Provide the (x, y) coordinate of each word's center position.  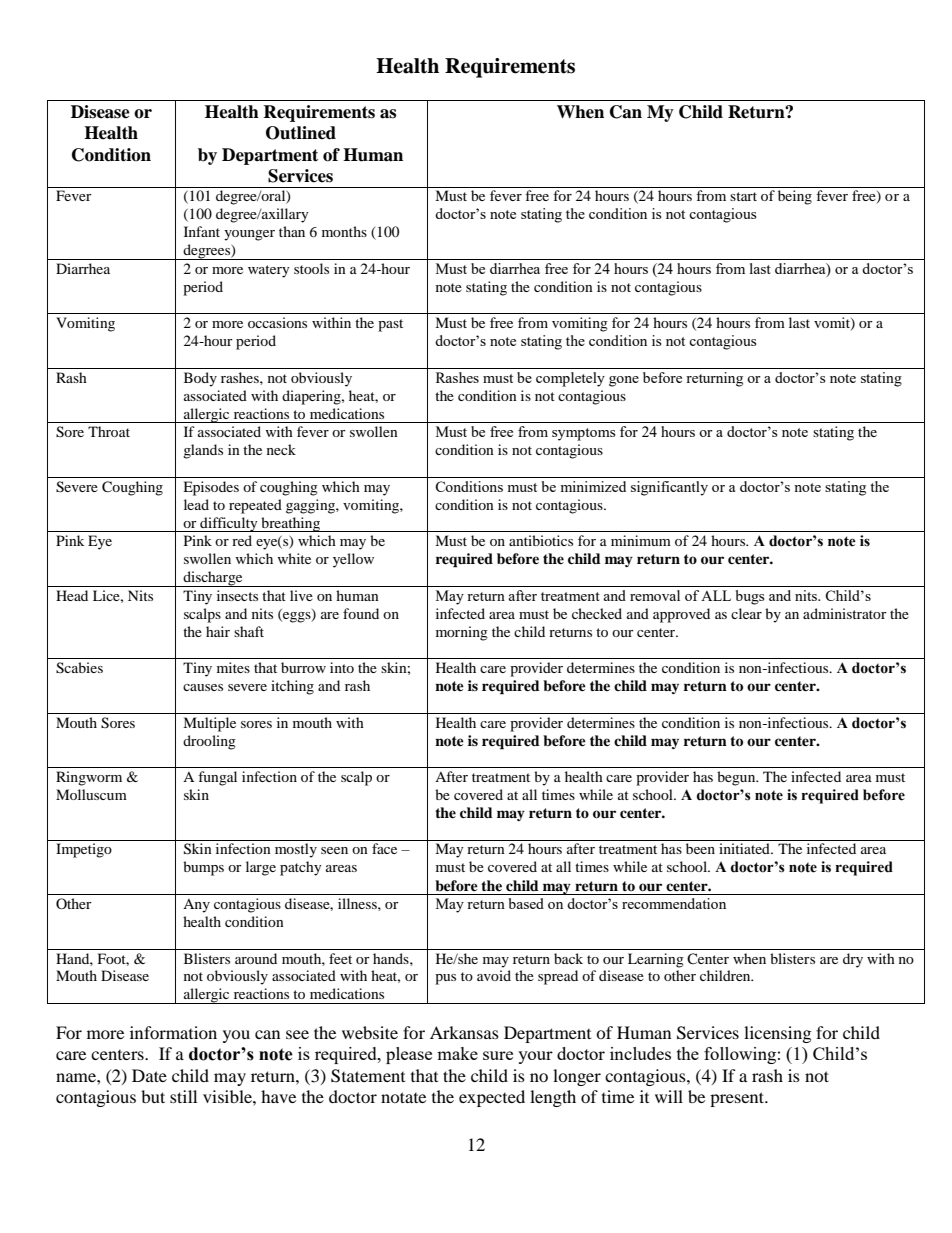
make (457, 1053)
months (344, 231)
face (384, 848)
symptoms (583, 434)
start (743, 196)
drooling (209, 742)
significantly (669, 488)
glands (203, 451)
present (738, 1099)
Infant (202, 231)
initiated (745, 848)
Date (149, 1075)
